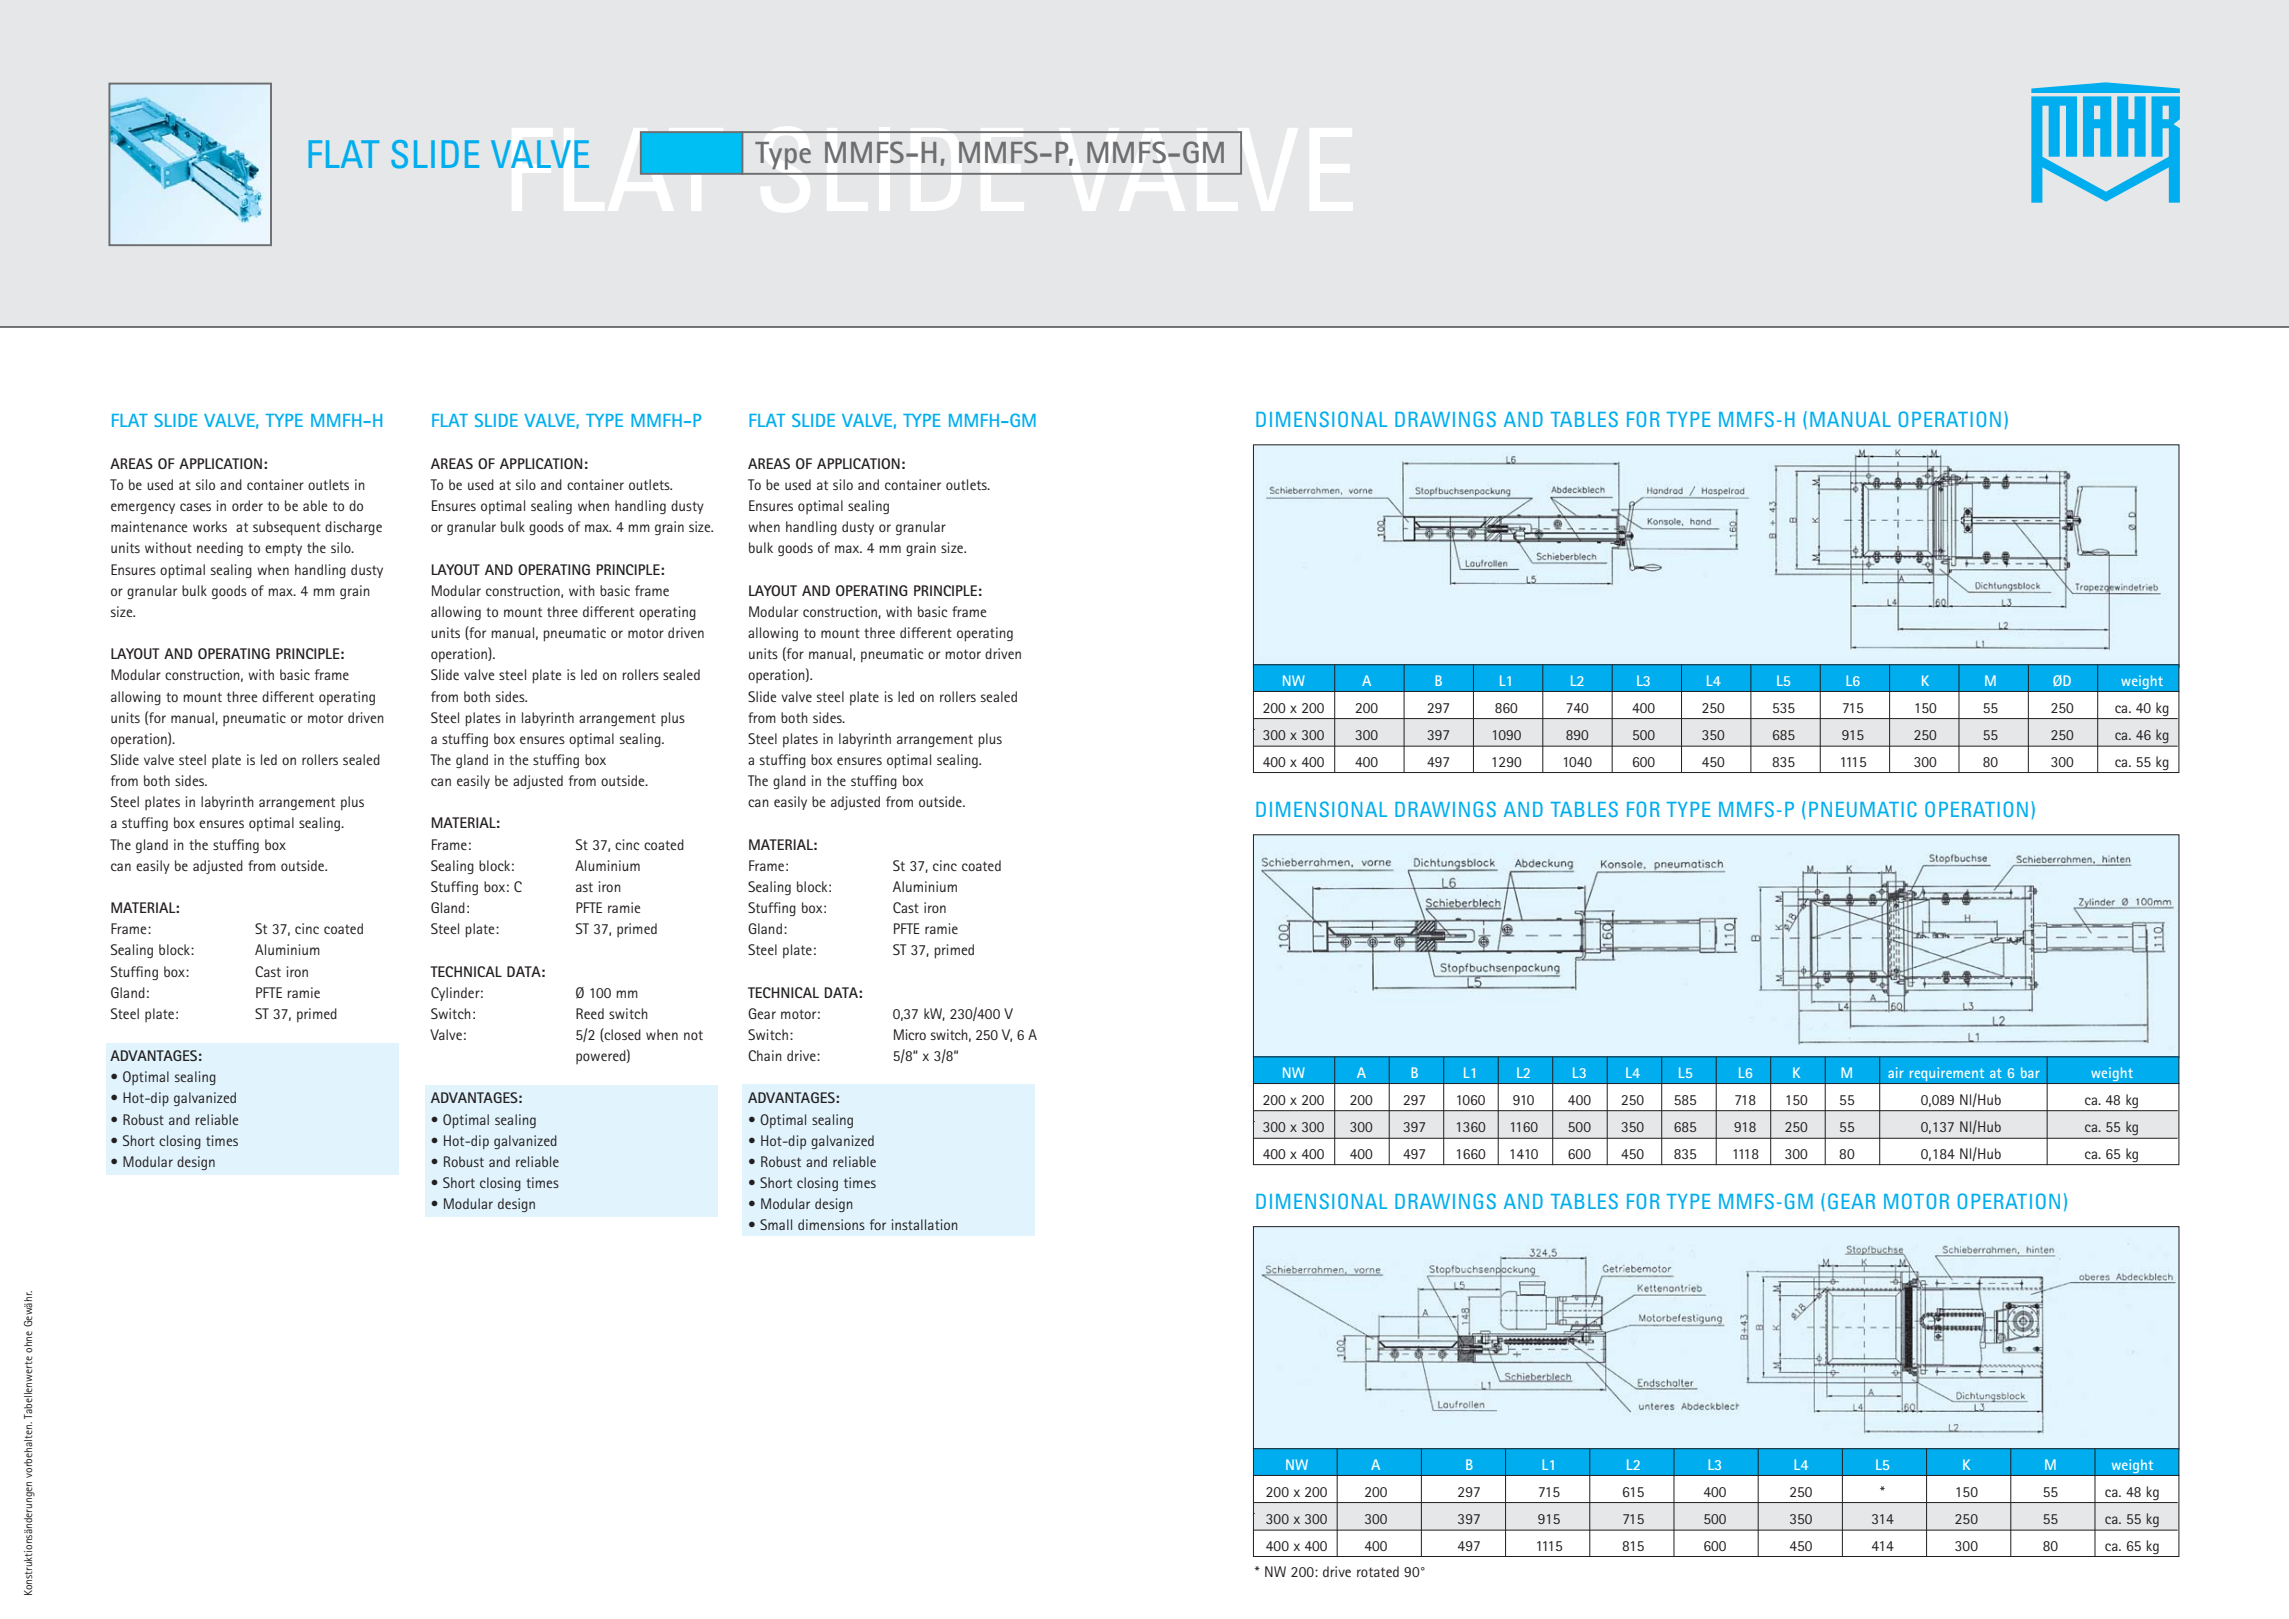 This screenshot has height=1619, width=2289. Describe the element at coordinates (590, 1013) in the screenshot. I see `Reed` at that location.
